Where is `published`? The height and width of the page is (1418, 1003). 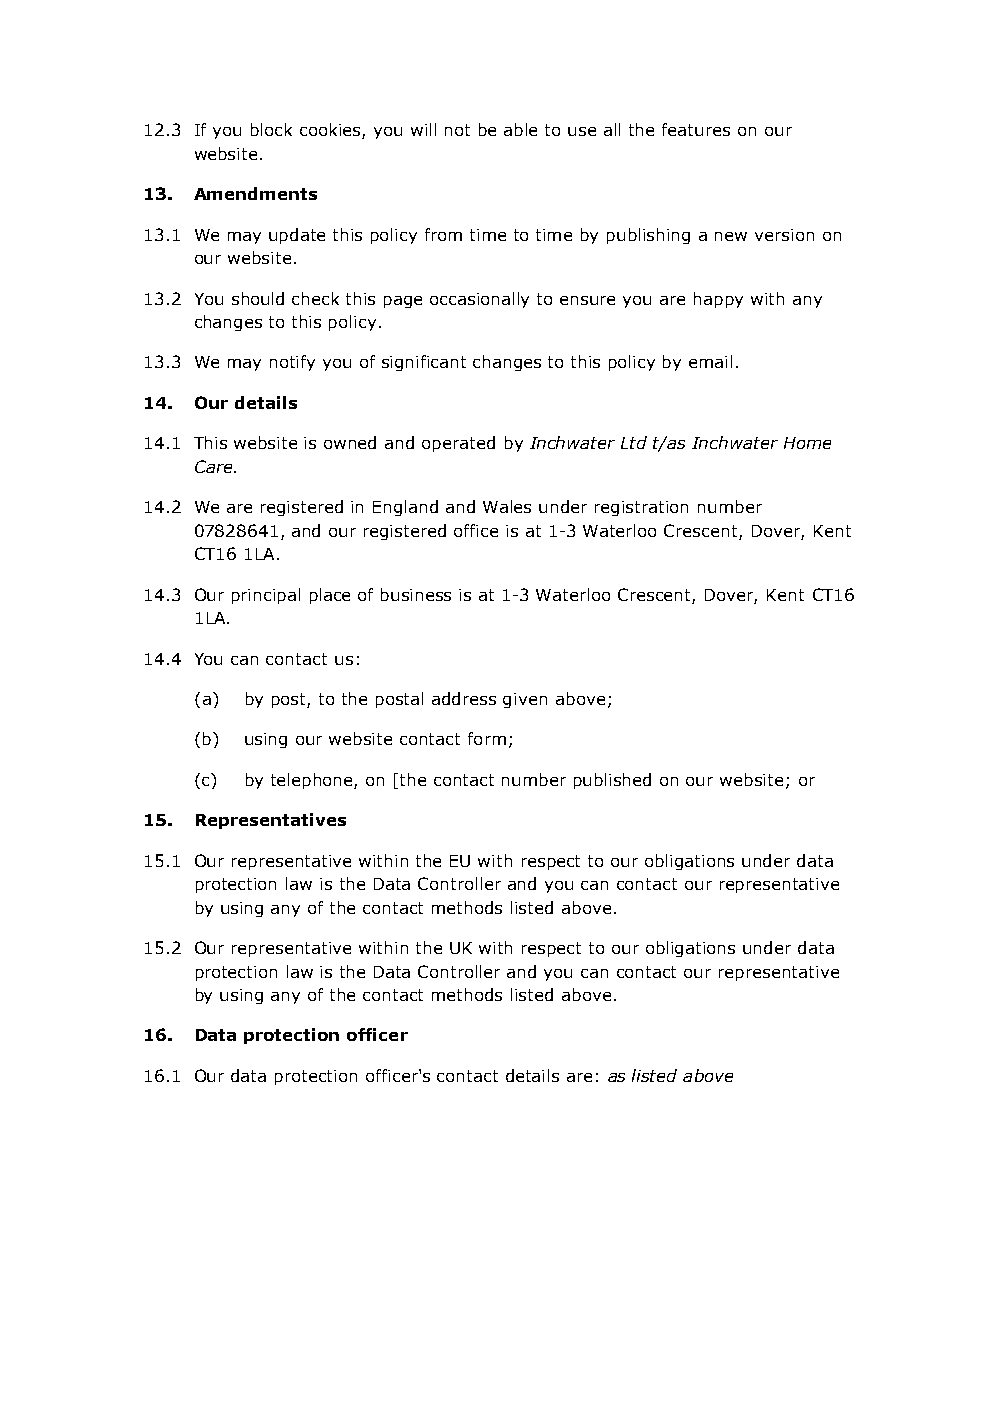
published is located at coordinates (612, 781).
